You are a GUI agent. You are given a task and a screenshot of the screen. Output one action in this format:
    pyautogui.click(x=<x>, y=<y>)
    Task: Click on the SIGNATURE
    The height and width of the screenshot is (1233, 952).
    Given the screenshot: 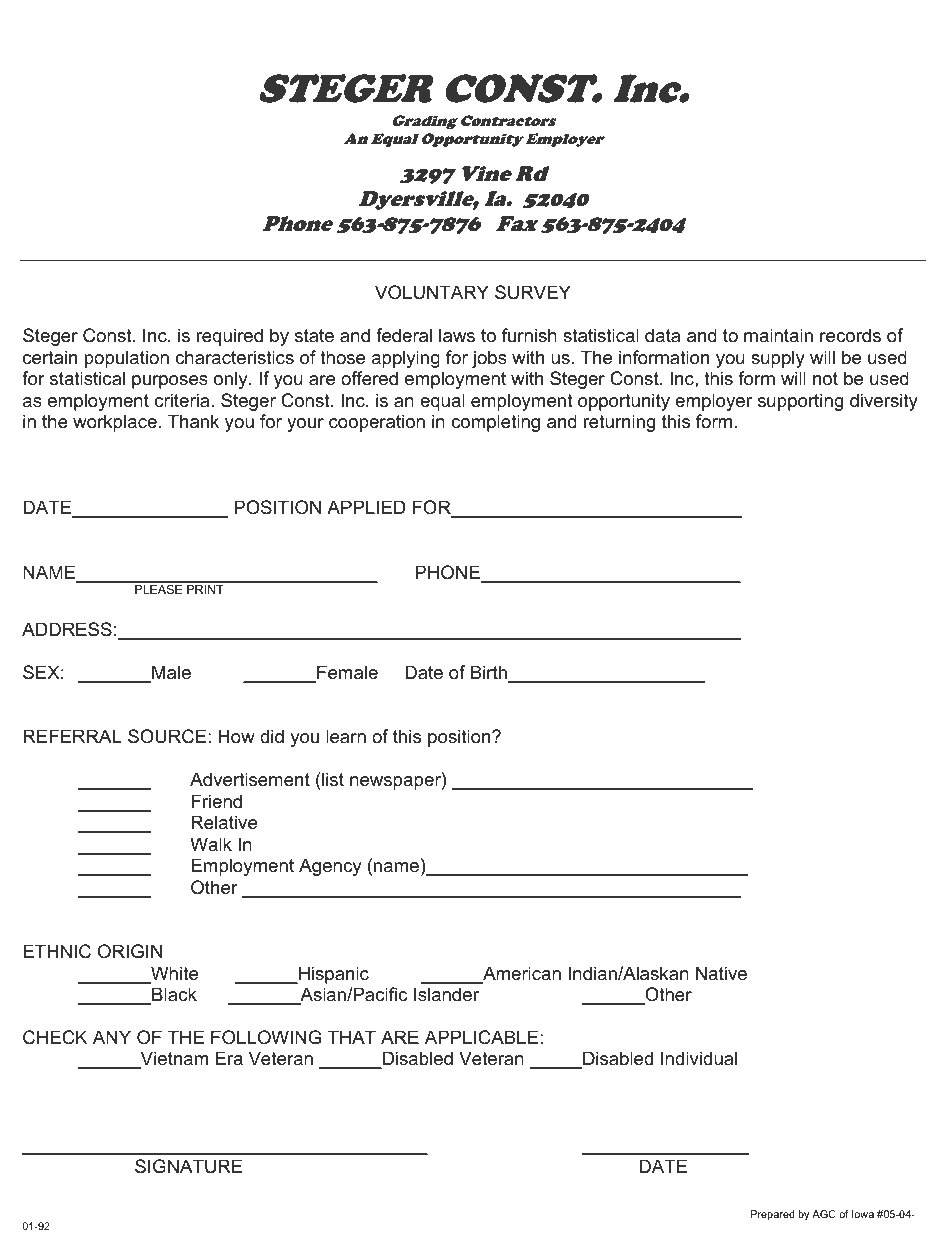 What is the action you would take?
    pyautogui.click(x=189, y=1166)
